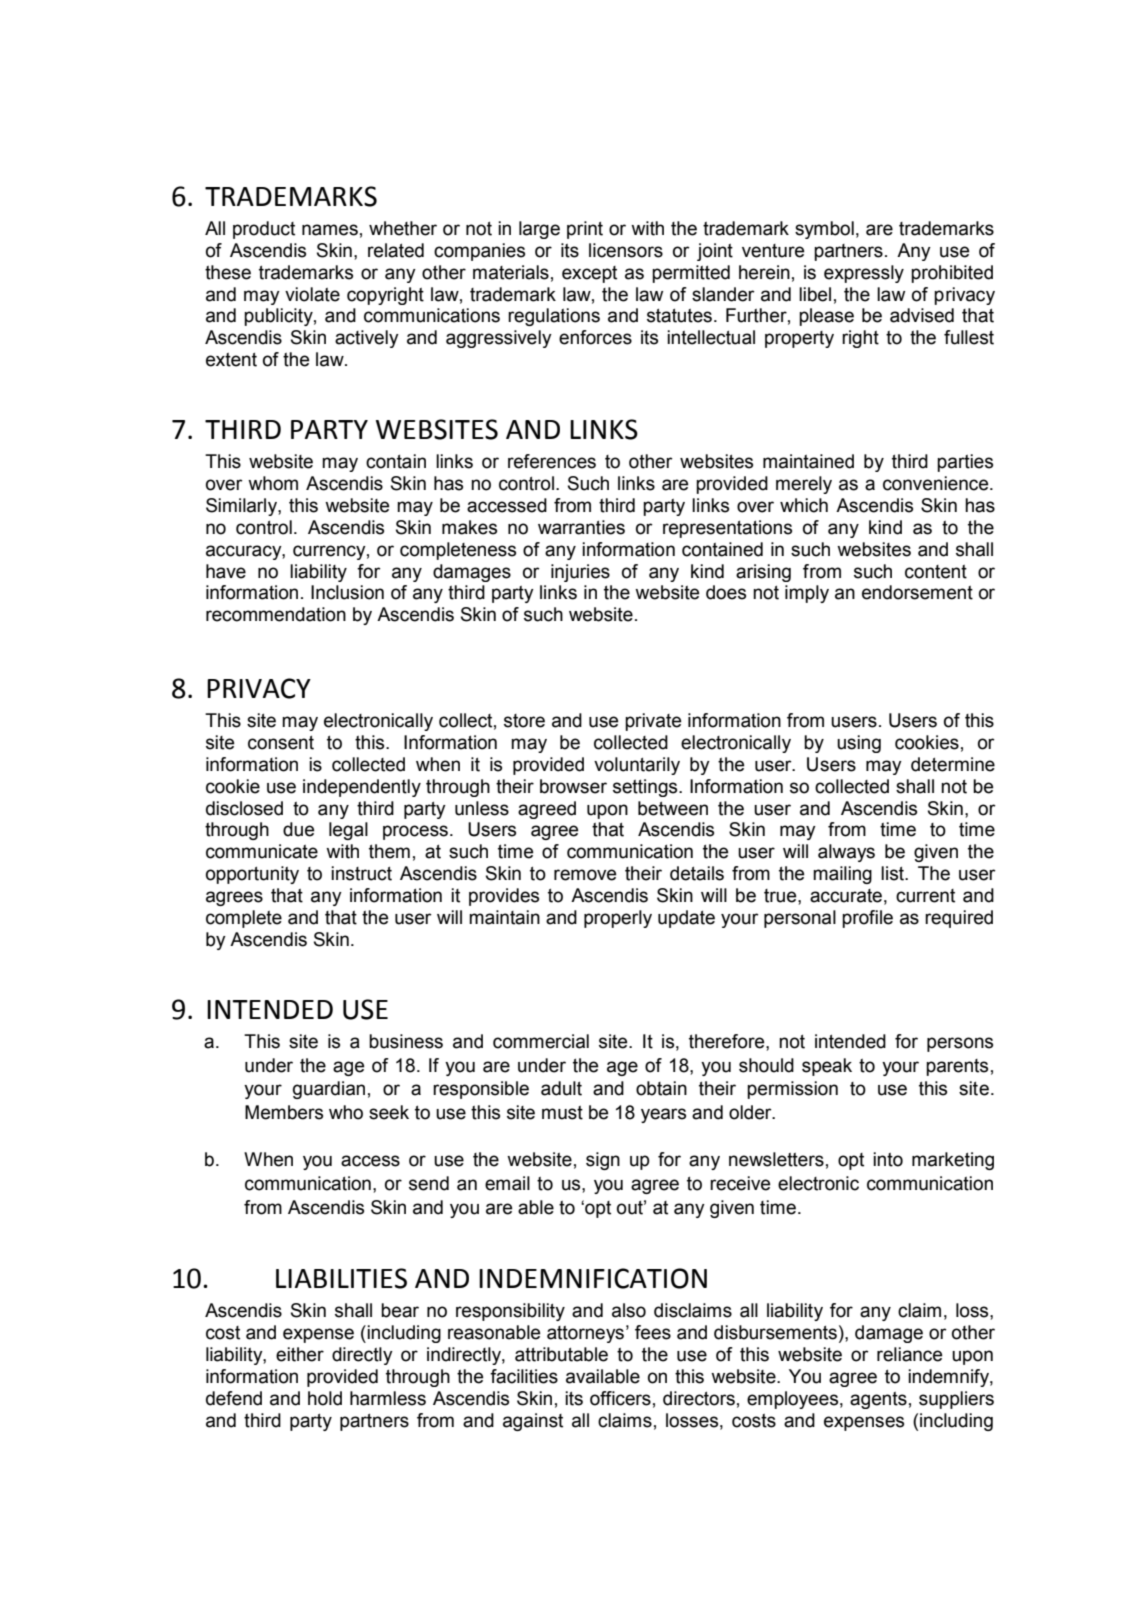  Describe the element at coordinates (562, 1113) in the document. I see `must` at that location.
